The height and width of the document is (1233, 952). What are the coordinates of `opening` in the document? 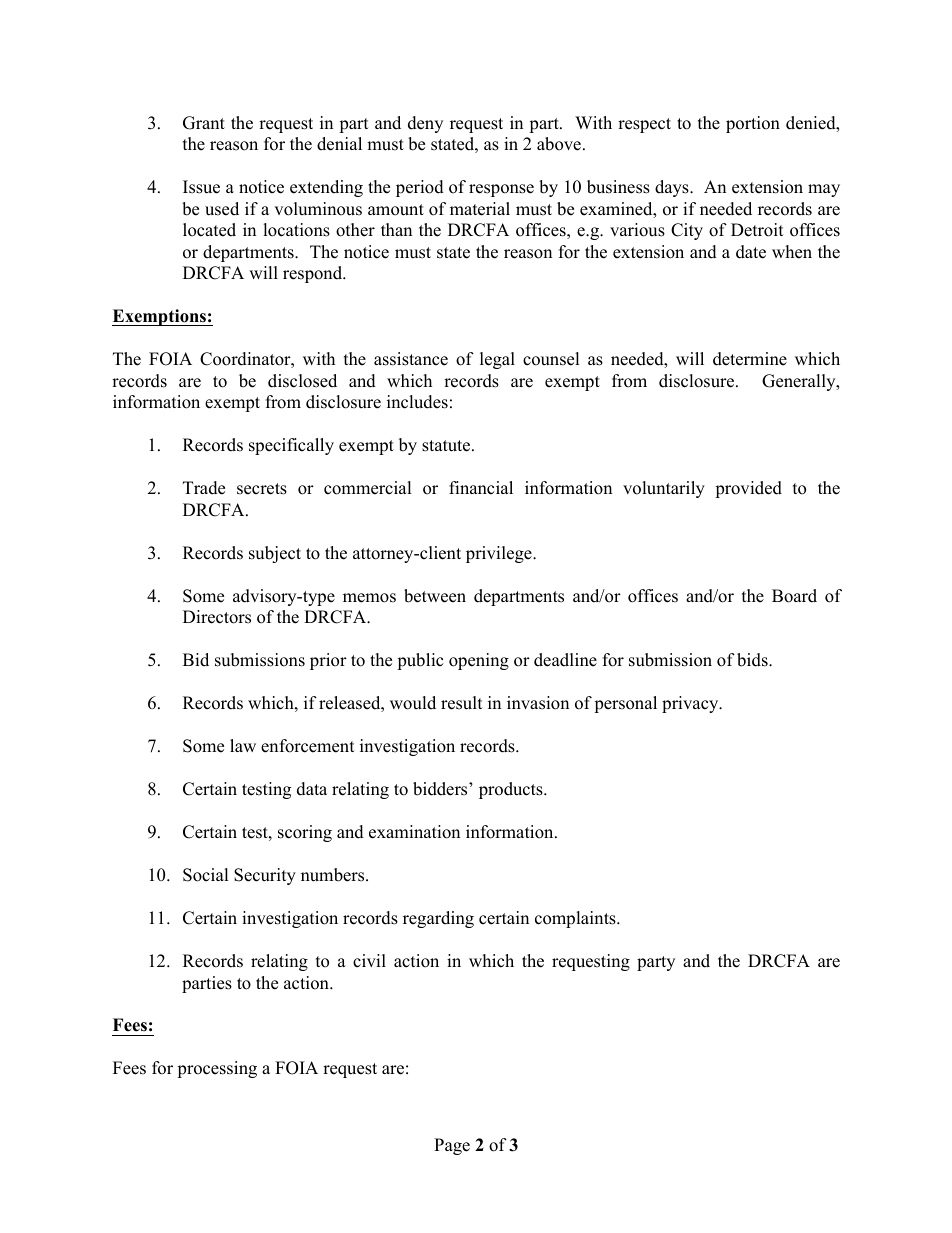 It's located at (479, 661).
